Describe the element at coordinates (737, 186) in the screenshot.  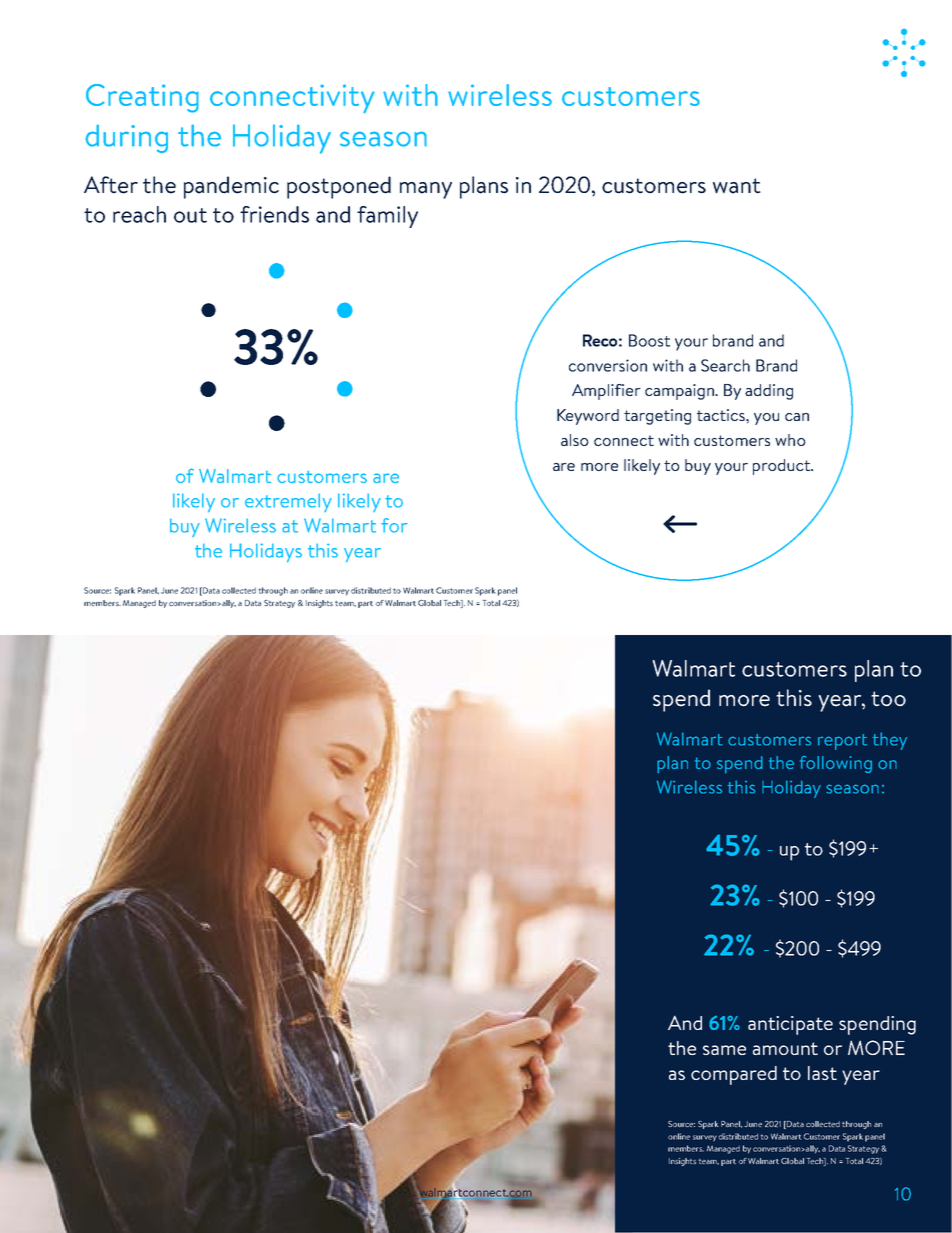
I see `want` at that location.
